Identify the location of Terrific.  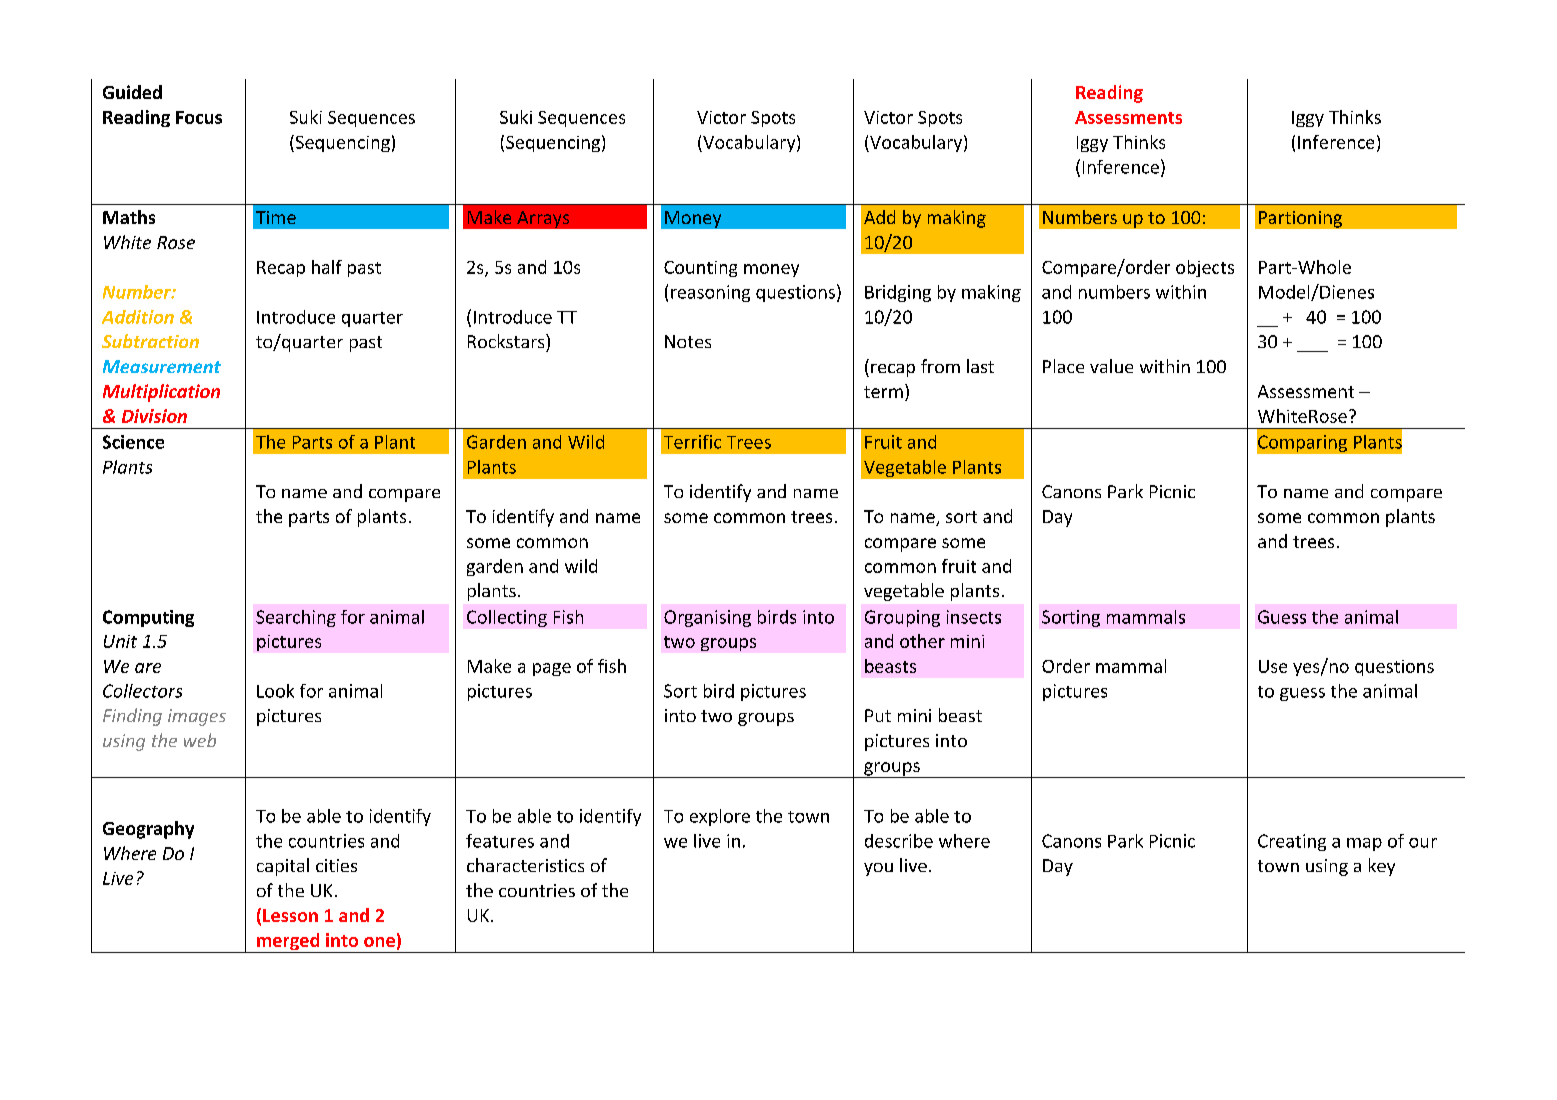
(692, 442).
